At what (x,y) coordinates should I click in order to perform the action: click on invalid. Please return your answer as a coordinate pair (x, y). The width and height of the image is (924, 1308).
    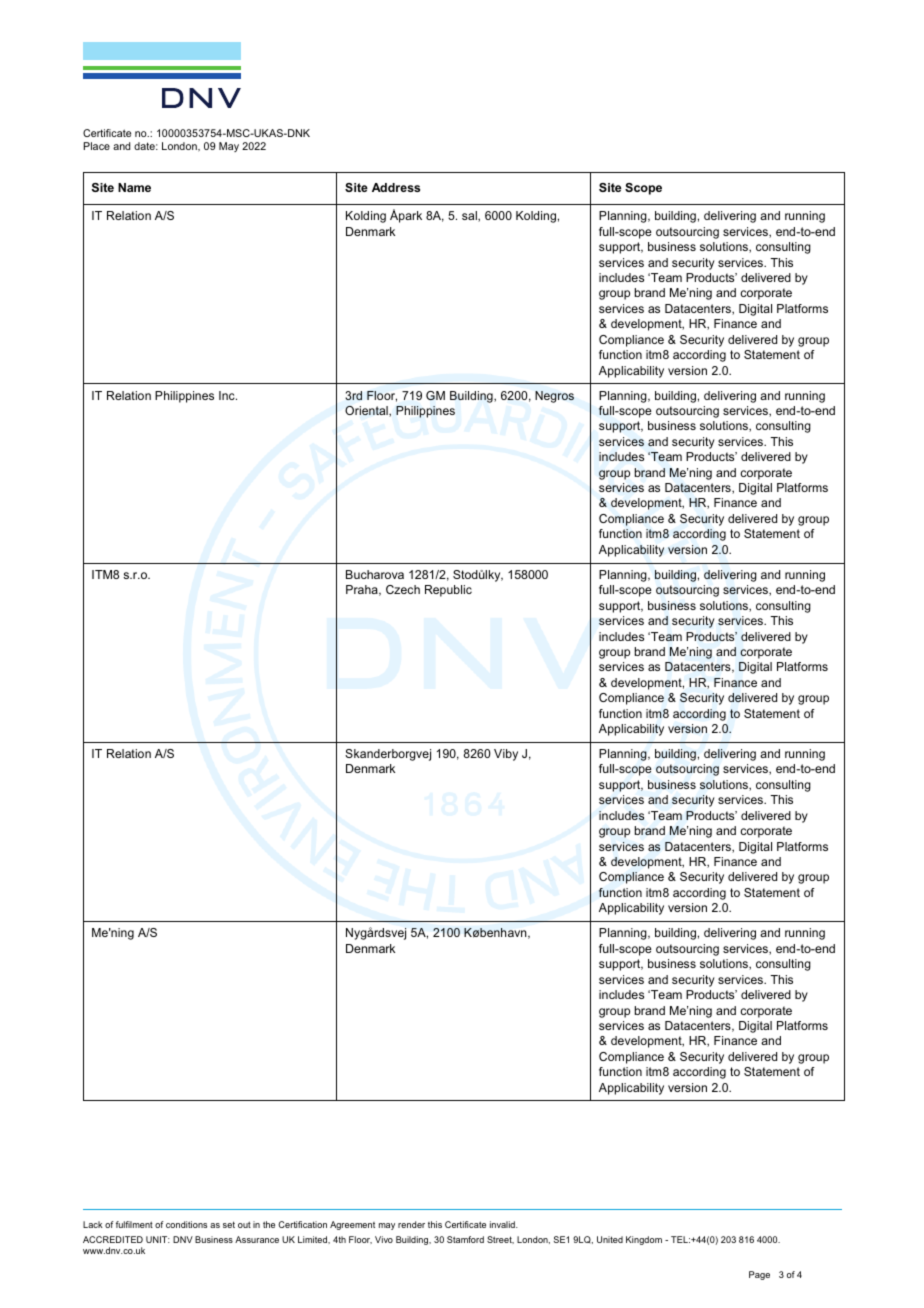
    Looking at the image, I should click on (503, 1224).
